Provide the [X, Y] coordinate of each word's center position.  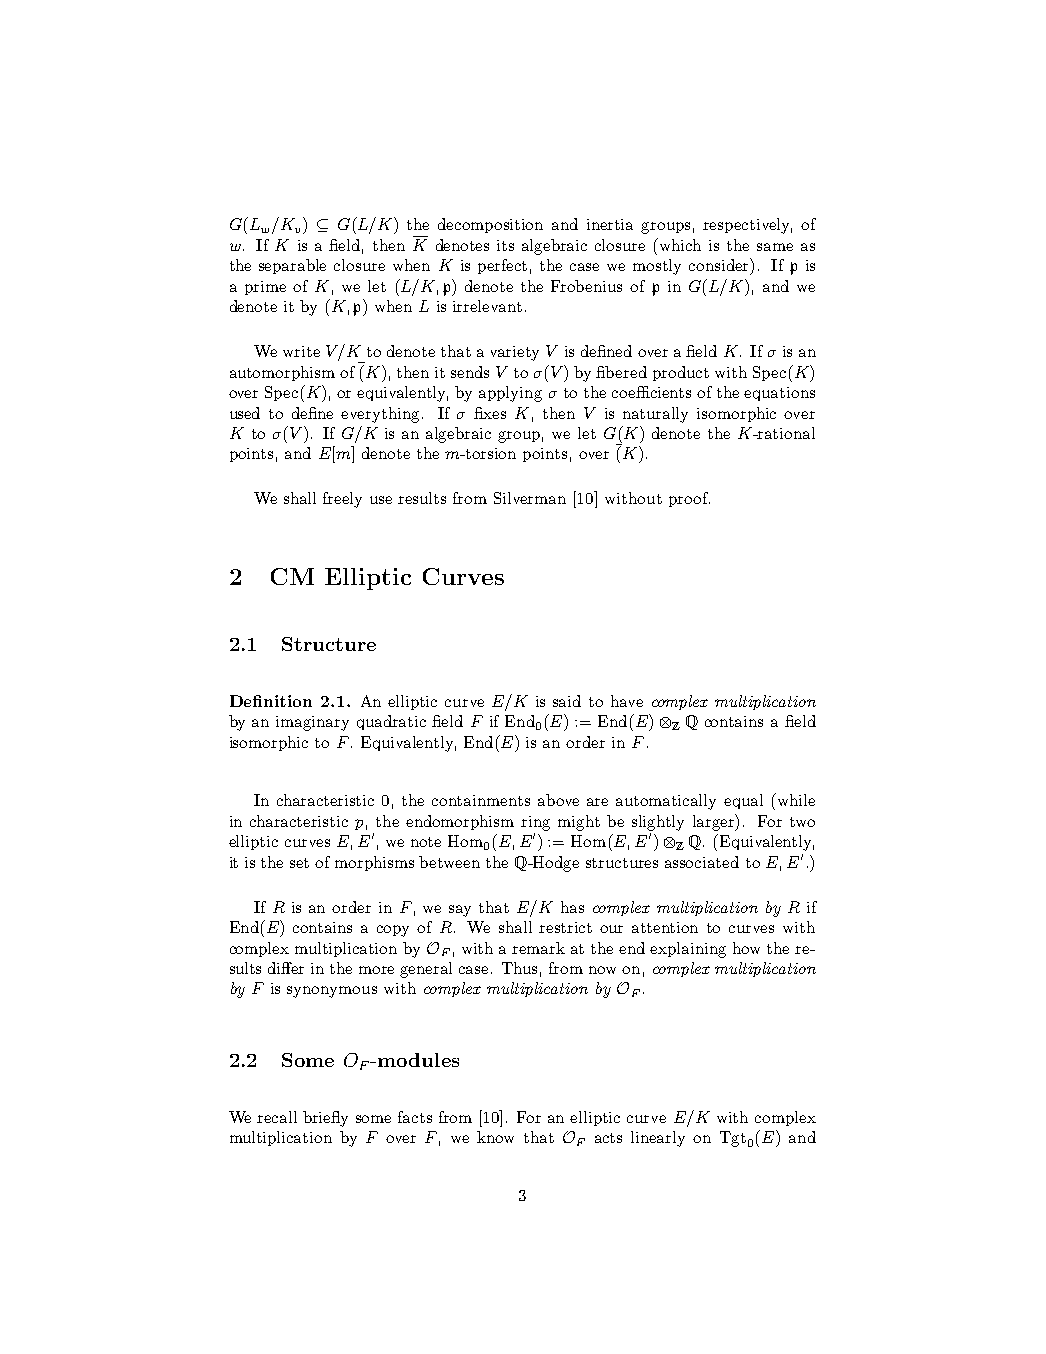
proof [689, 499]
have [627, 701]
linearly [658, 1139]
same [775, 247]
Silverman [530, 498]
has [572, 907]
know [495, 1137]
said [567, 701]
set [299, 863]
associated [702, 862]
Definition [271, 701]
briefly [325, 1119]
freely [342, 500]
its [505, 245]
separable [292, 266]
